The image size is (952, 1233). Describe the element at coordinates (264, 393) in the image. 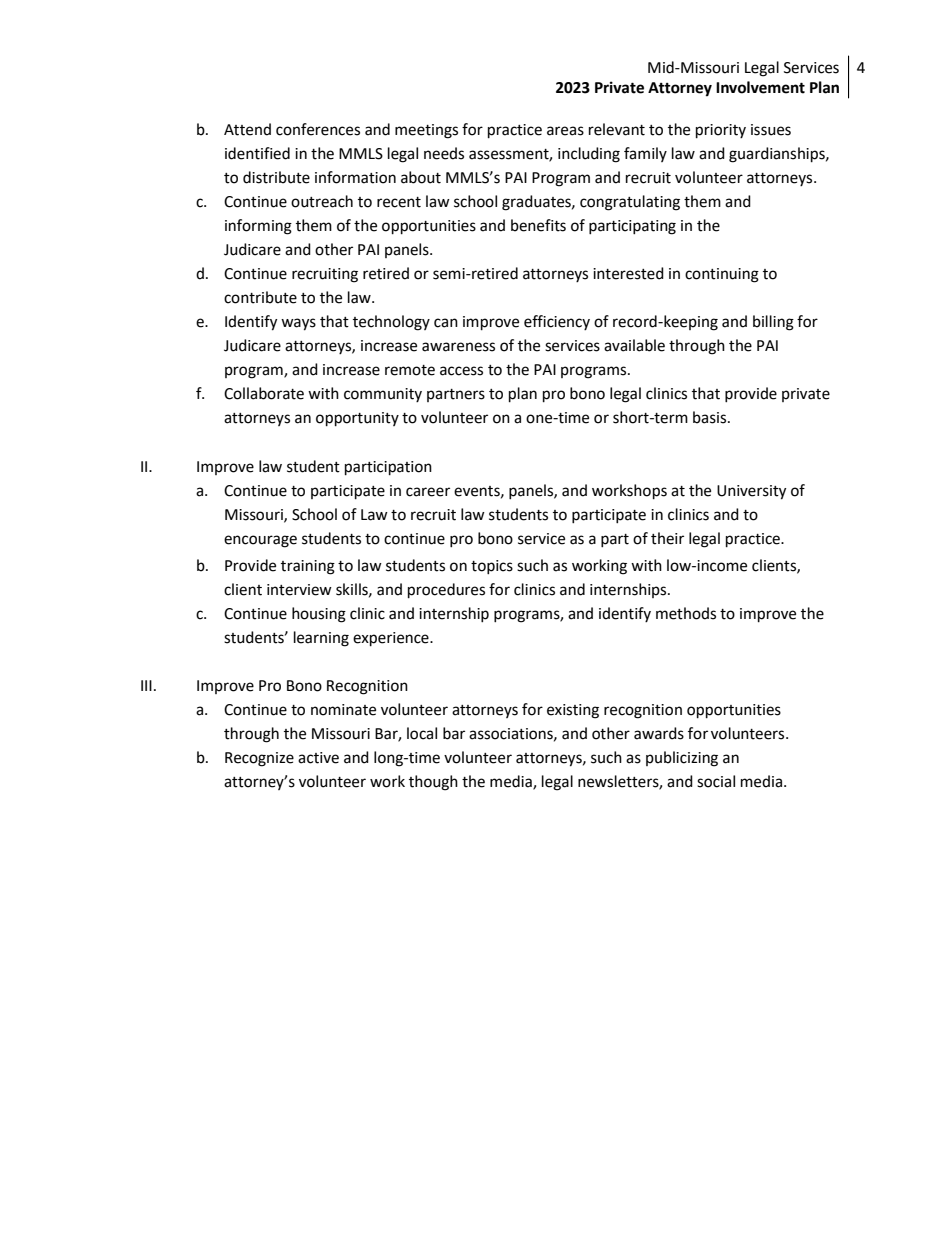

I see `Collaborate` at that location.
